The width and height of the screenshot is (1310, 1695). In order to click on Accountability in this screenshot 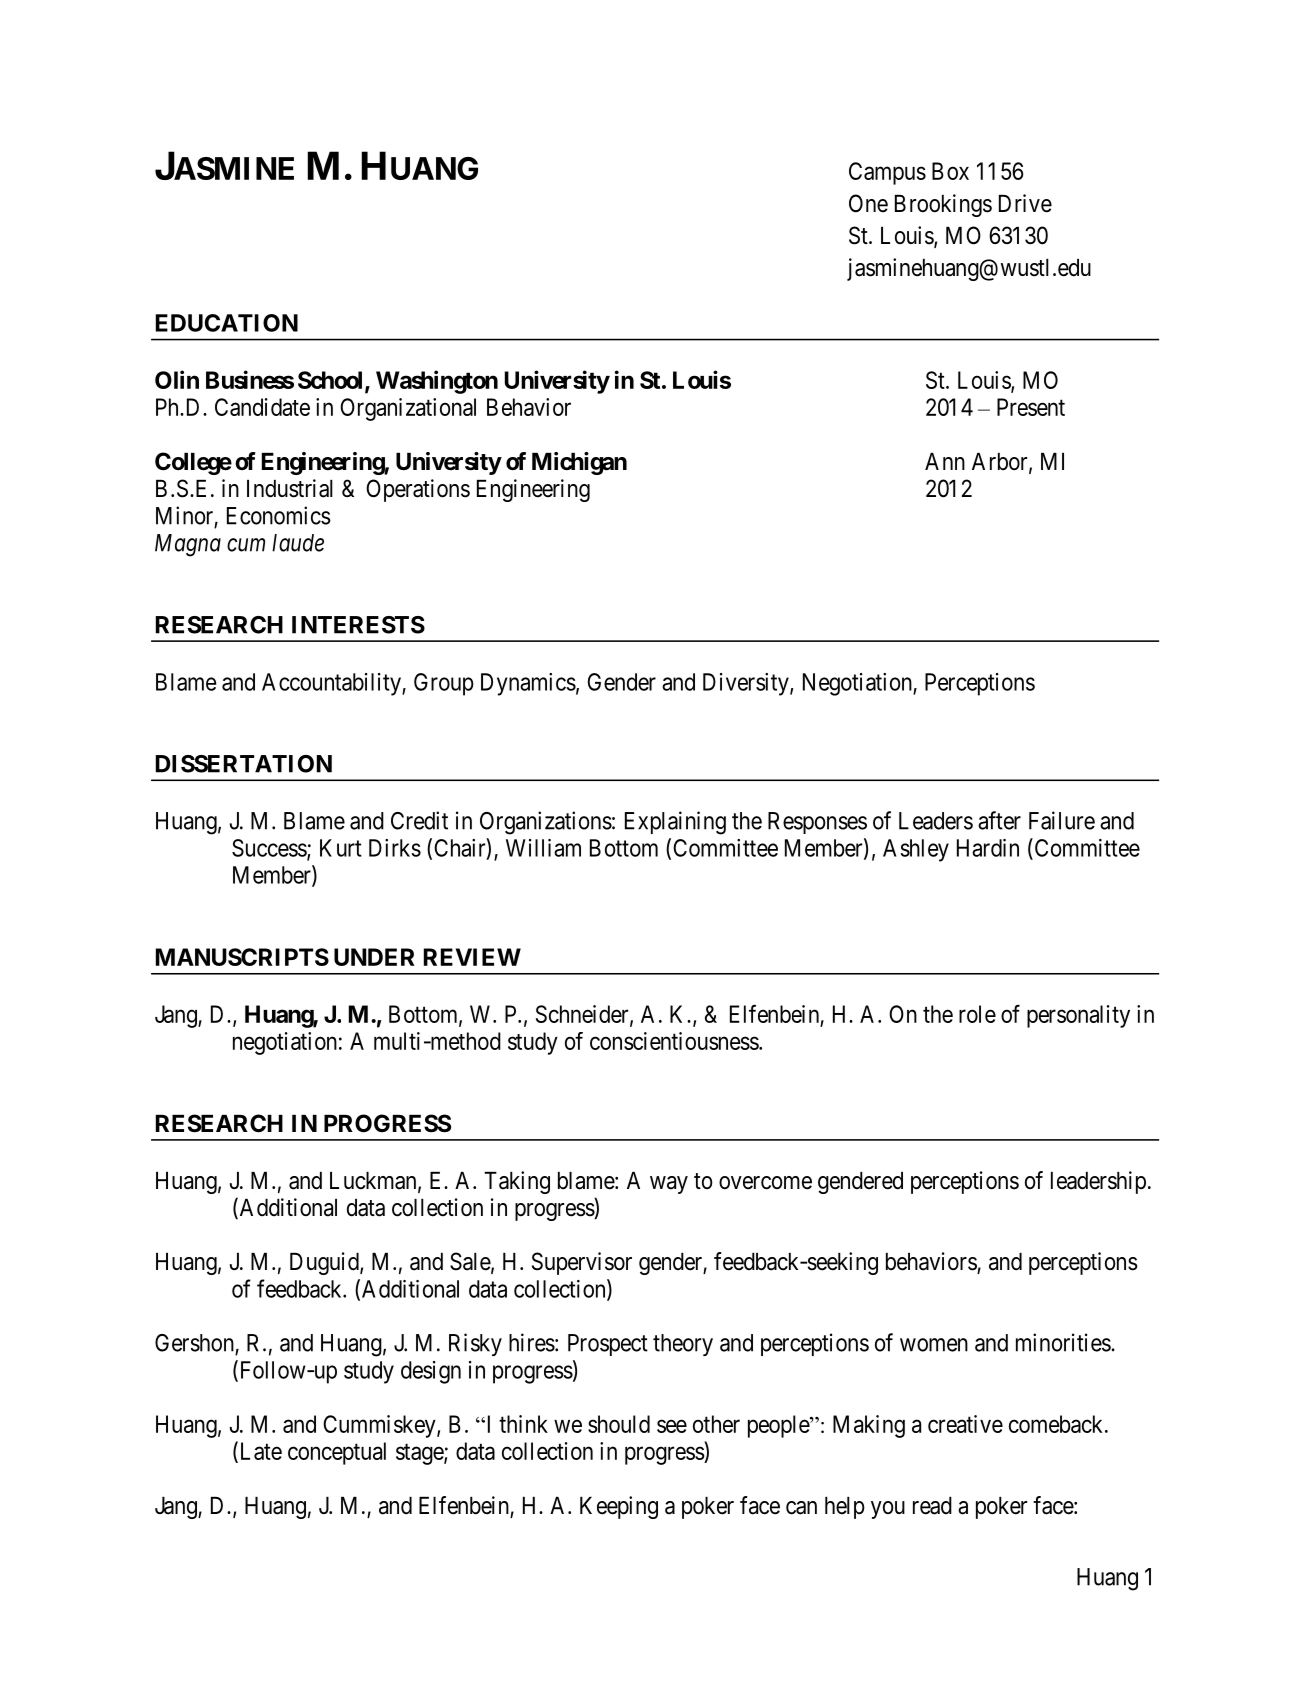, I will do `click(332, 684)`.
